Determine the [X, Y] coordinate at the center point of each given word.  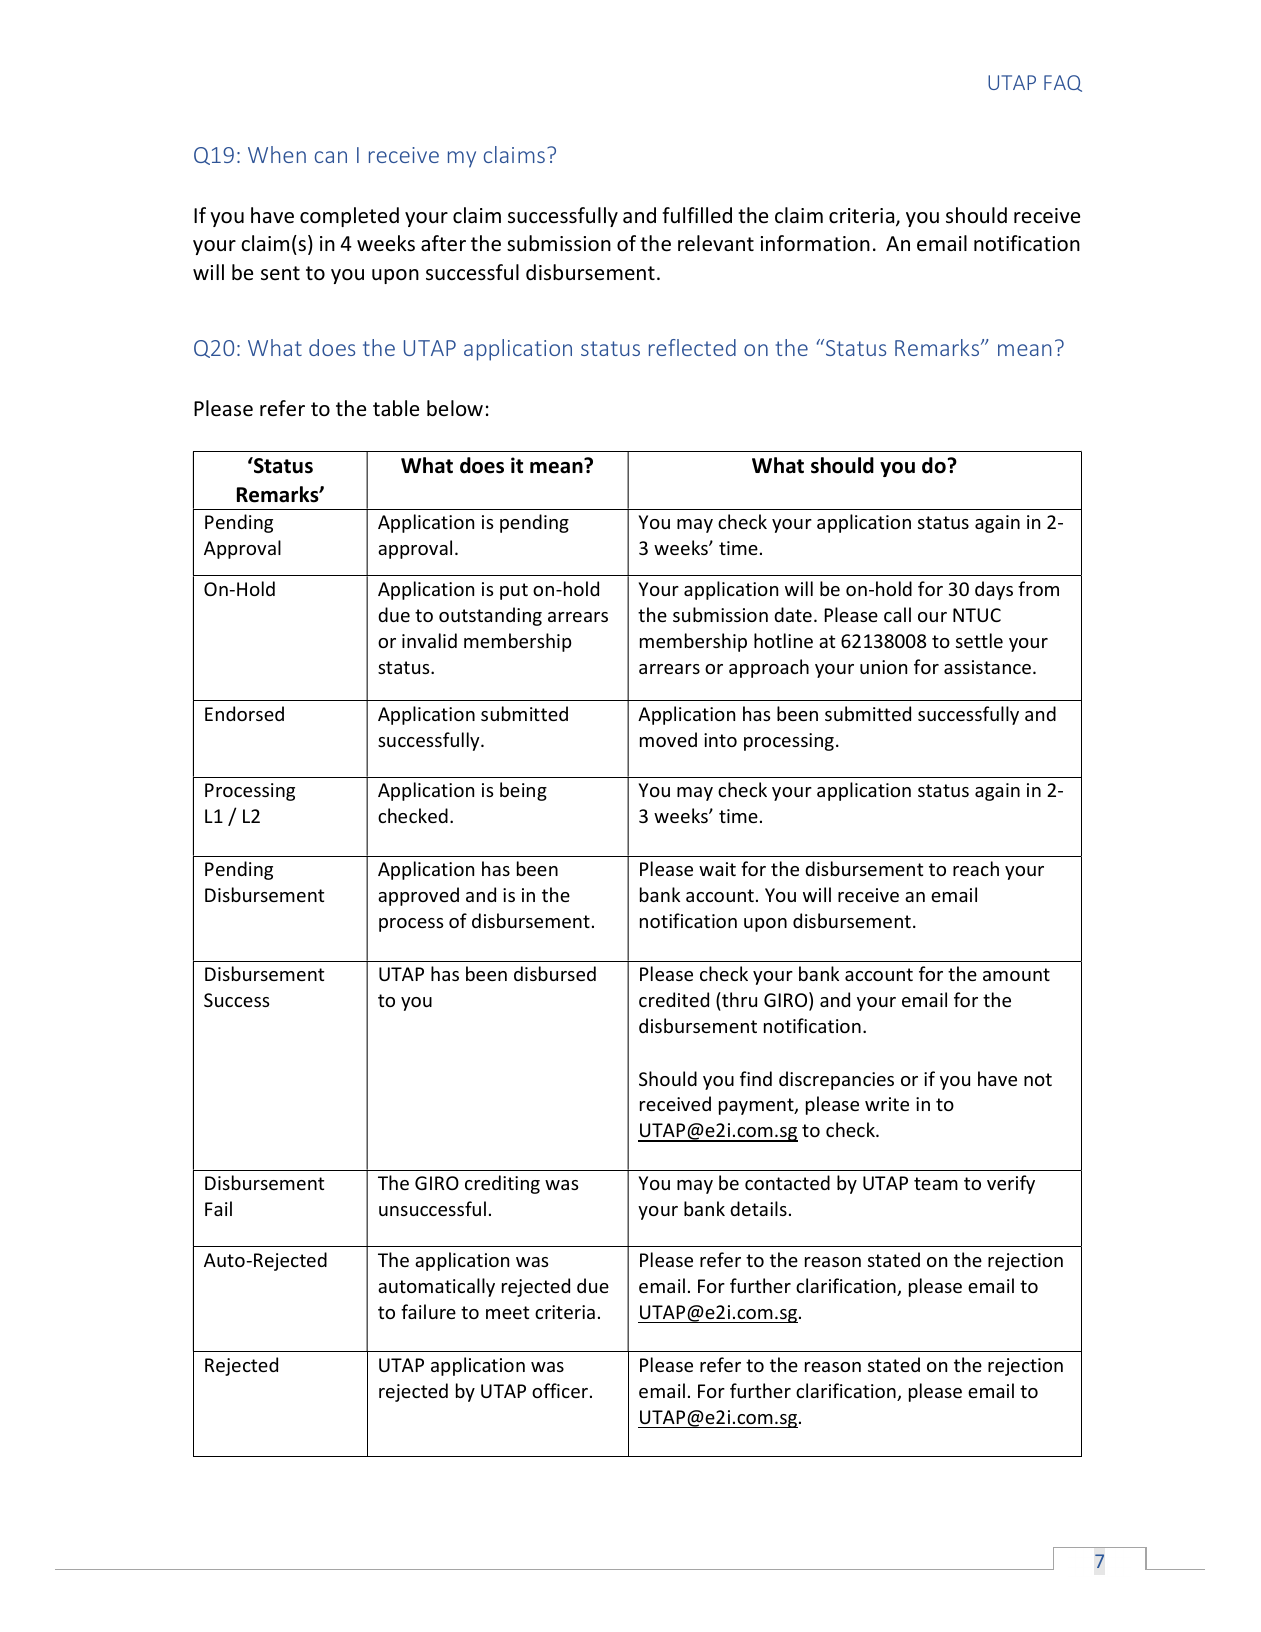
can [331, 157]
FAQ [1063, 83]
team [936, 1183]
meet [507, 1312]
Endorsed [244, 713]
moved [668, 739]
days [994, 590]
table [396, 408]
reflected [692, 347]
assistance [989, 667]
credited [674, 999]
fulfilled [697, 215]
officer [560, 1390]
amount [1016, 974]
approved [418, 896]
